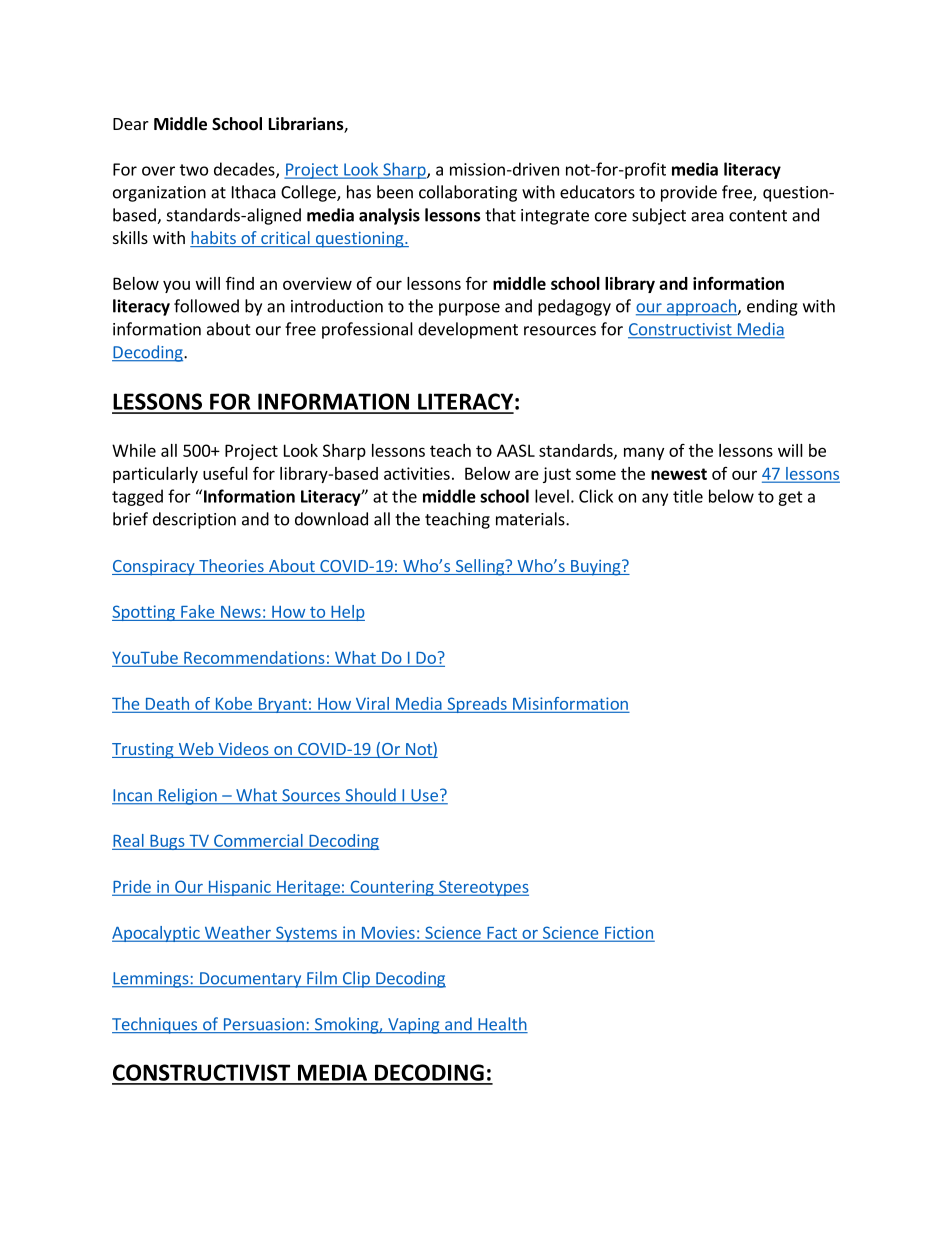 This image has height=1233, width=952. What do you see at coordinates (250, 980) in the image?
I see `Documentary` at bounding box center [250, 980].
